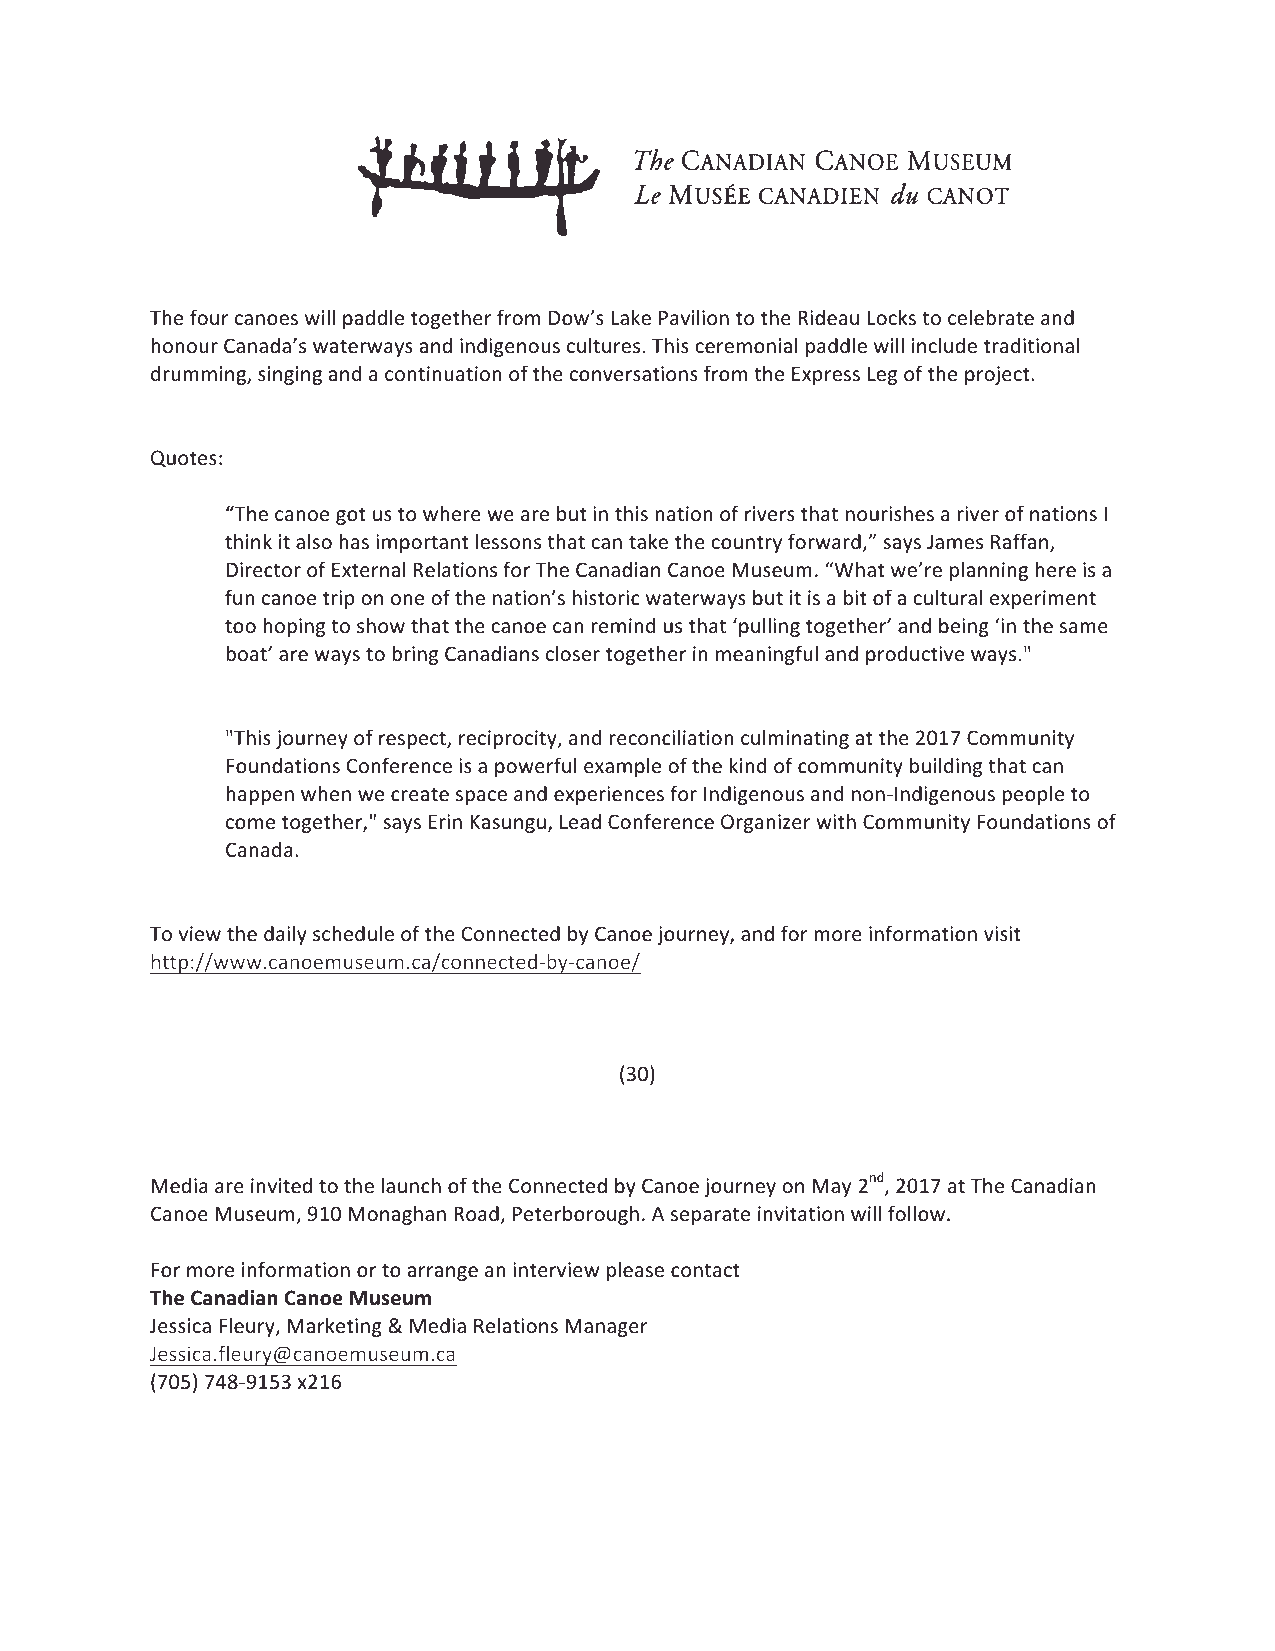  I want to click on singing, so click(290, 375).
